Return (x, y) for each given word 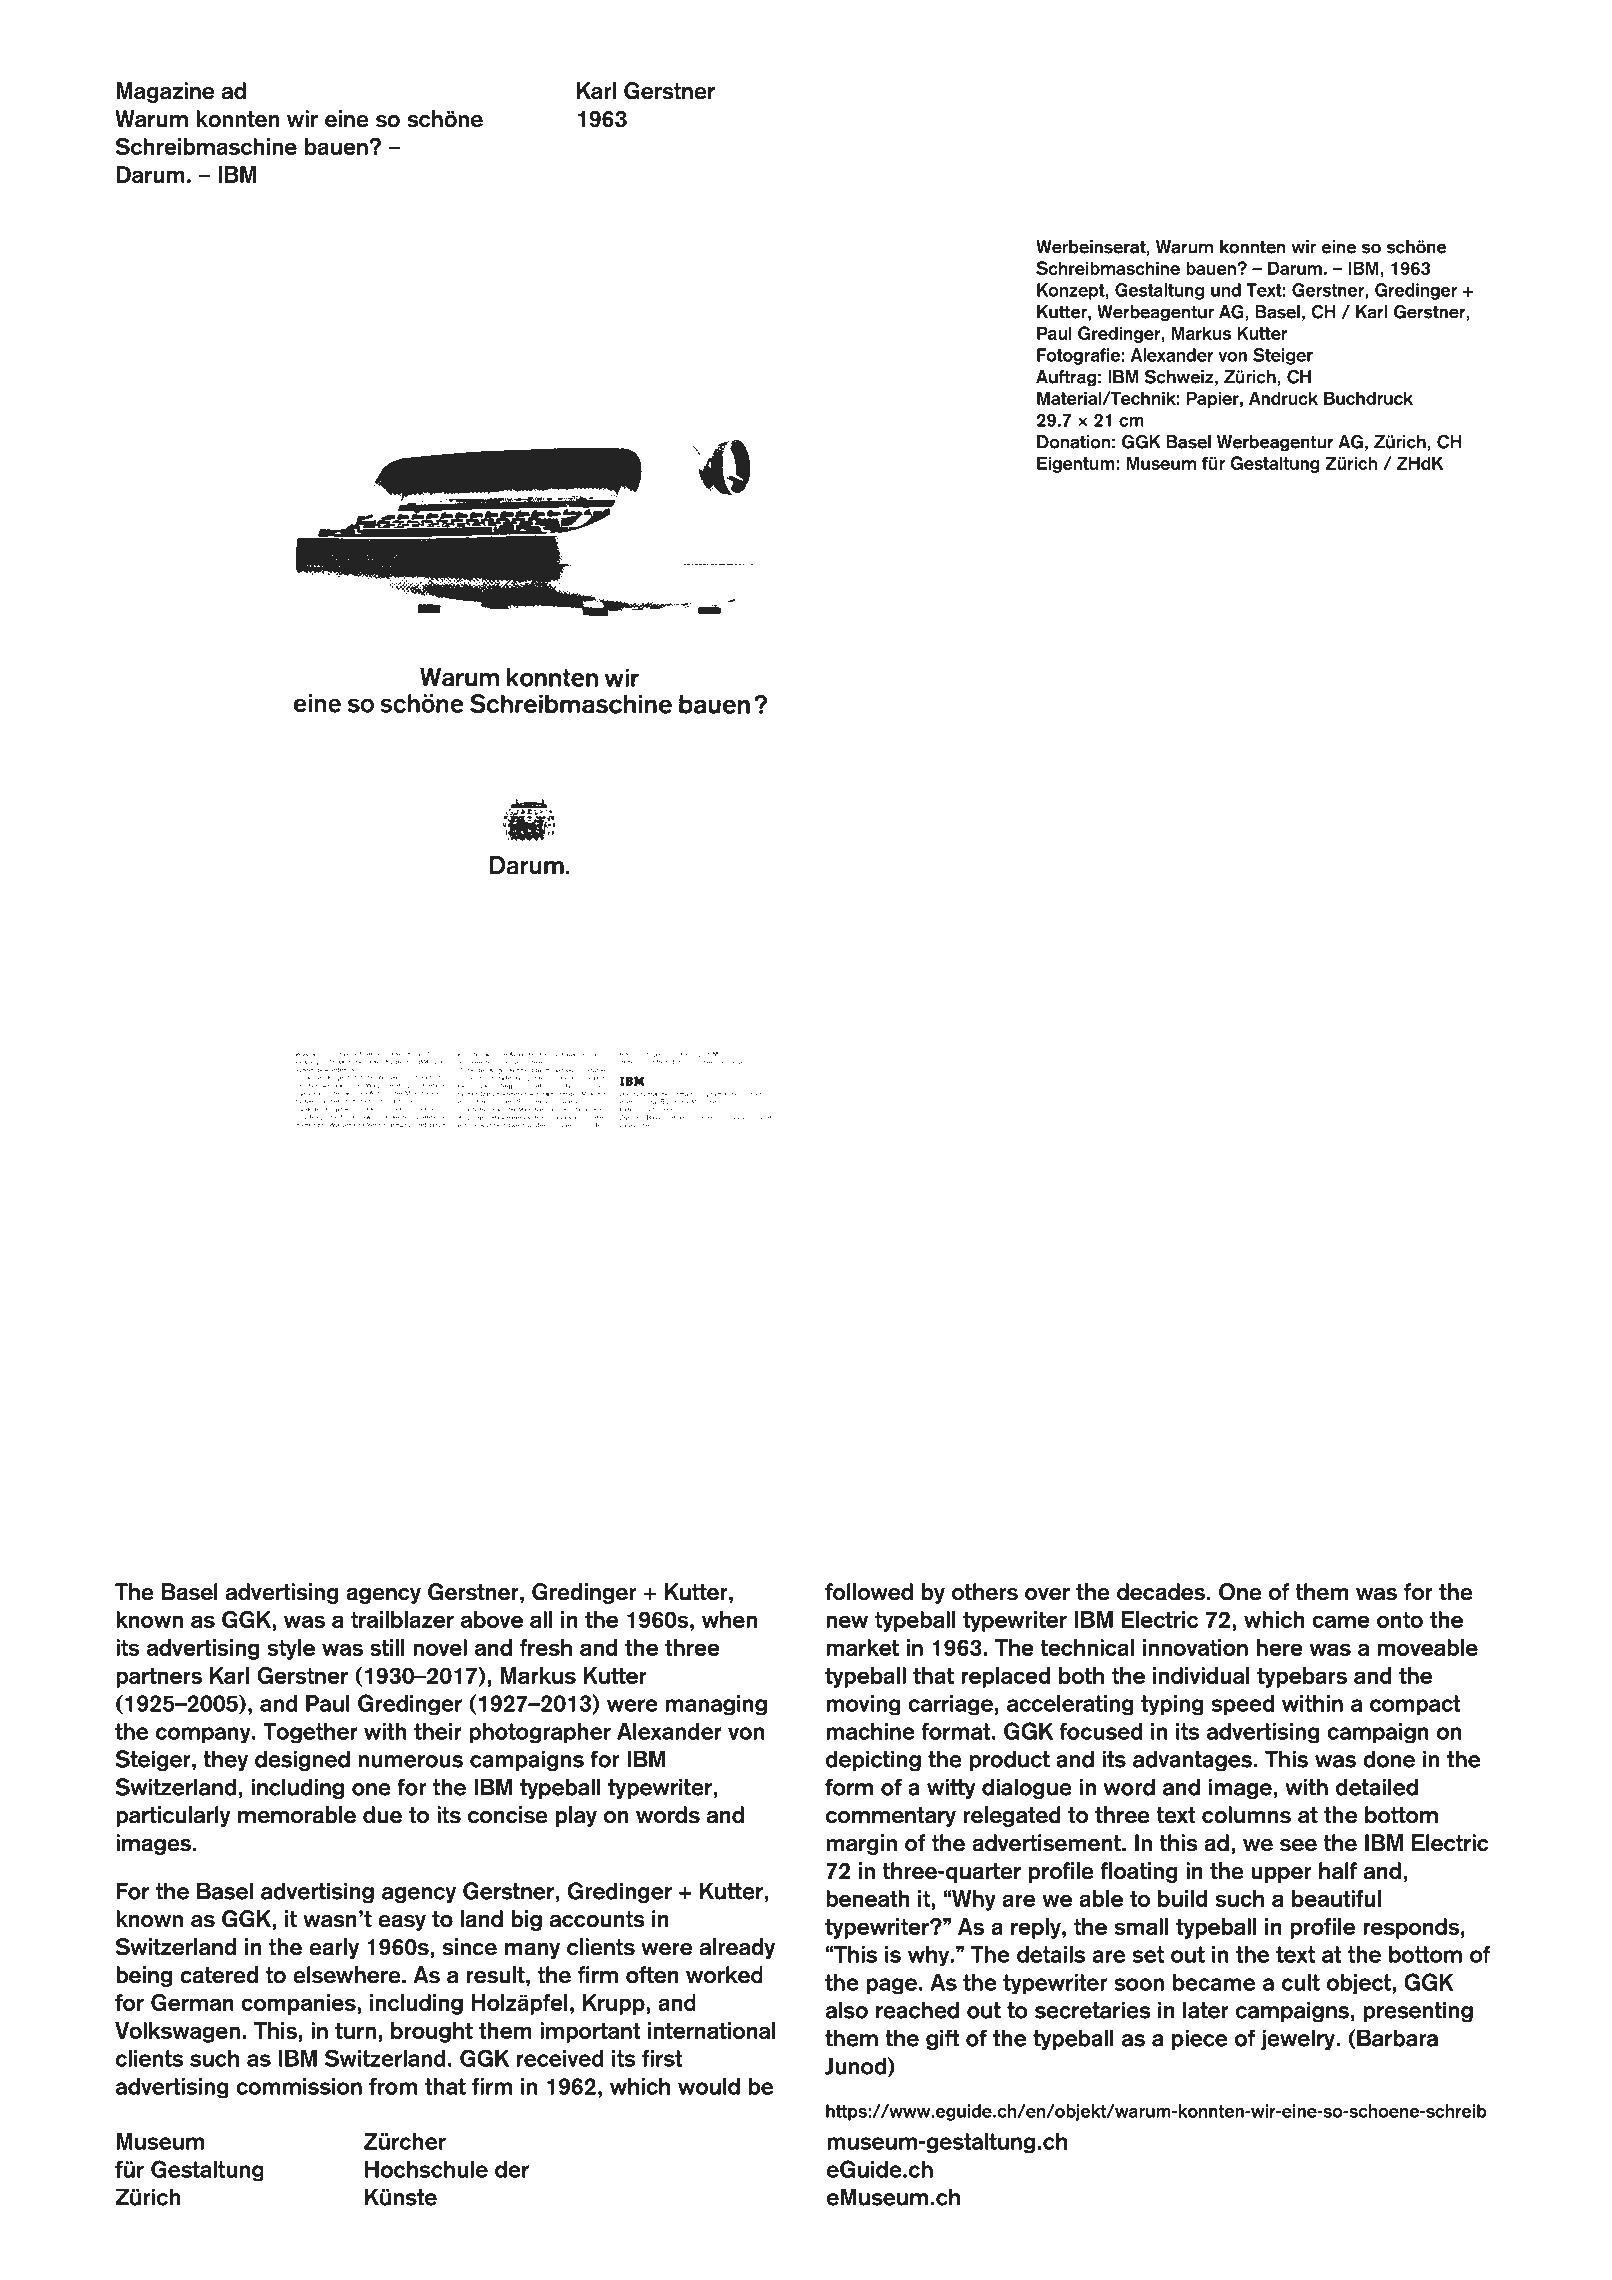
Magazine (165, 92)
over (1047, 1594)
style (291, 1649)
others (985, 1592)
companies (299, 2004)
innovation (1195, 1647)
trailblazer (402, 1619)
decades (1161, 1592)
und (1226, 290)
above (492, 1619)
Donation (1073, 442)
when (729, 1619)
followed (869, 1592)
